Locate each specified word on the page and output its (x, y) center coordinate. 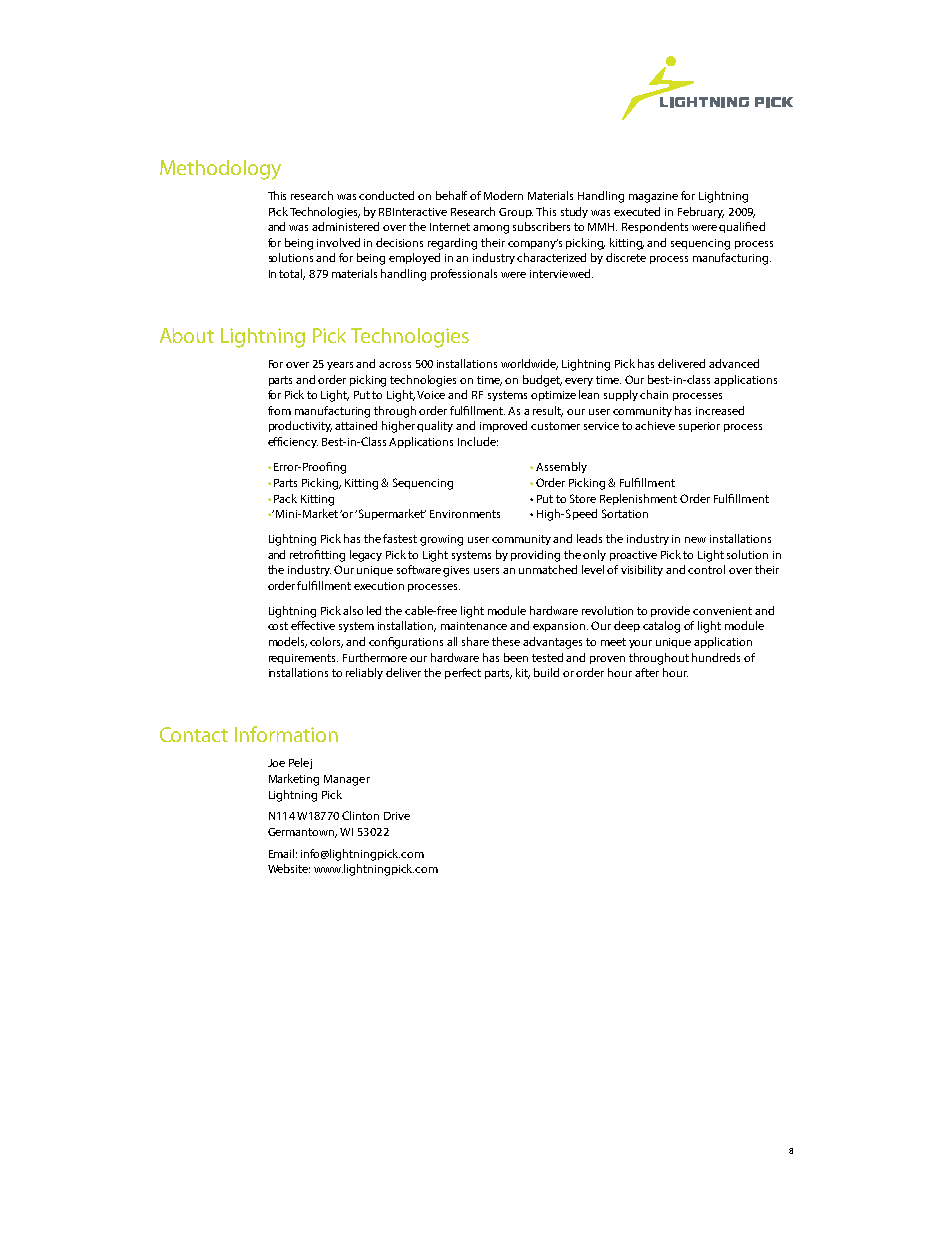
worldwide (529, 364)
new (695, 540)
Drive (397, 816)
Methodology (220, 170)
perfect (463, 673)
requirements (303, 659)
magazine (653, 197)
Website (289, 868)
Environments (465, 514)
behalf (451, 195)
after (647, 672)
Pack (285, 498)
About (187, 335)
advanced (734, 363)
